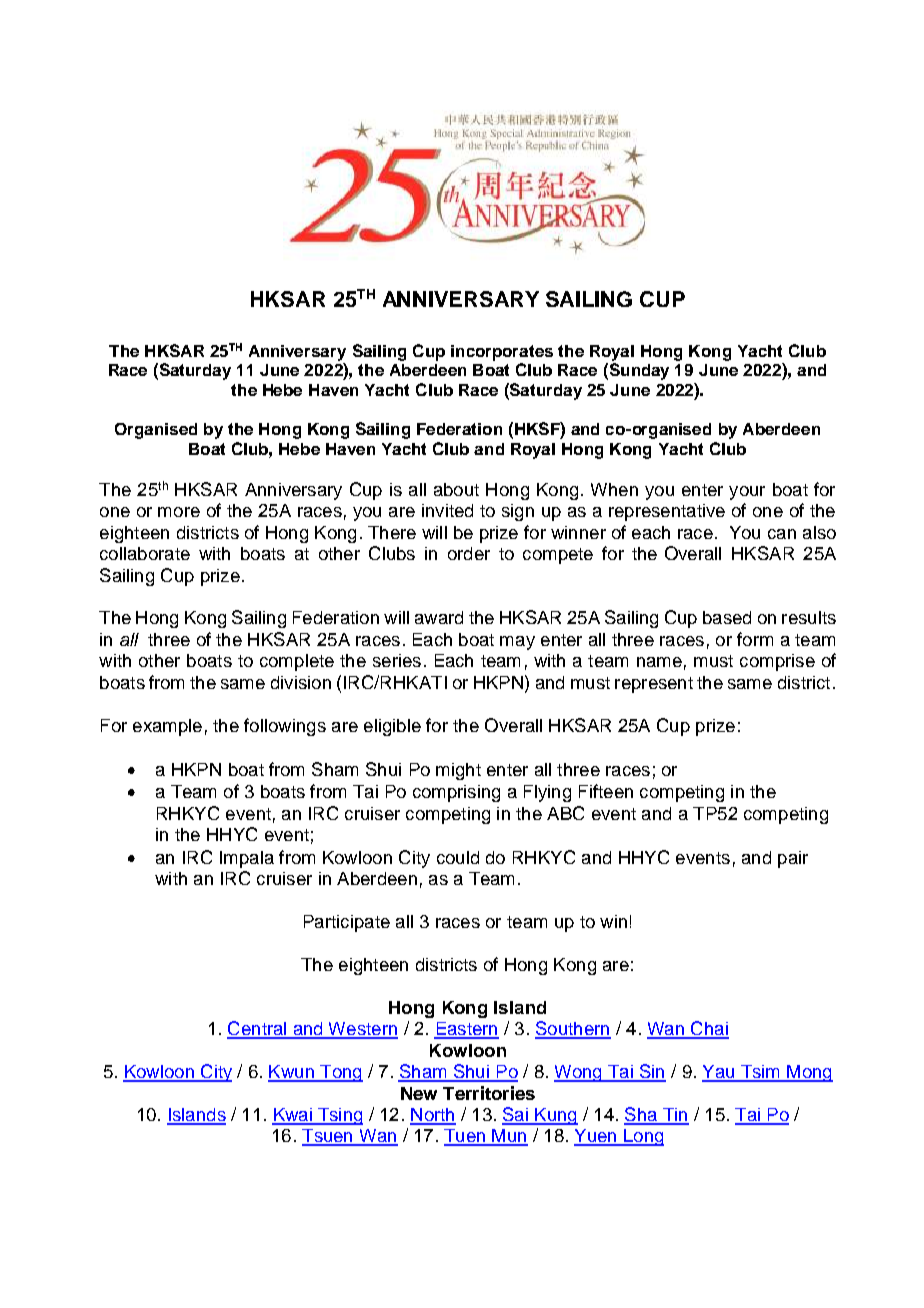 The image size is (924, 1308). Describe the element at coordinates (145, 553) in the screenshot. I see `collaborate` at that location.
